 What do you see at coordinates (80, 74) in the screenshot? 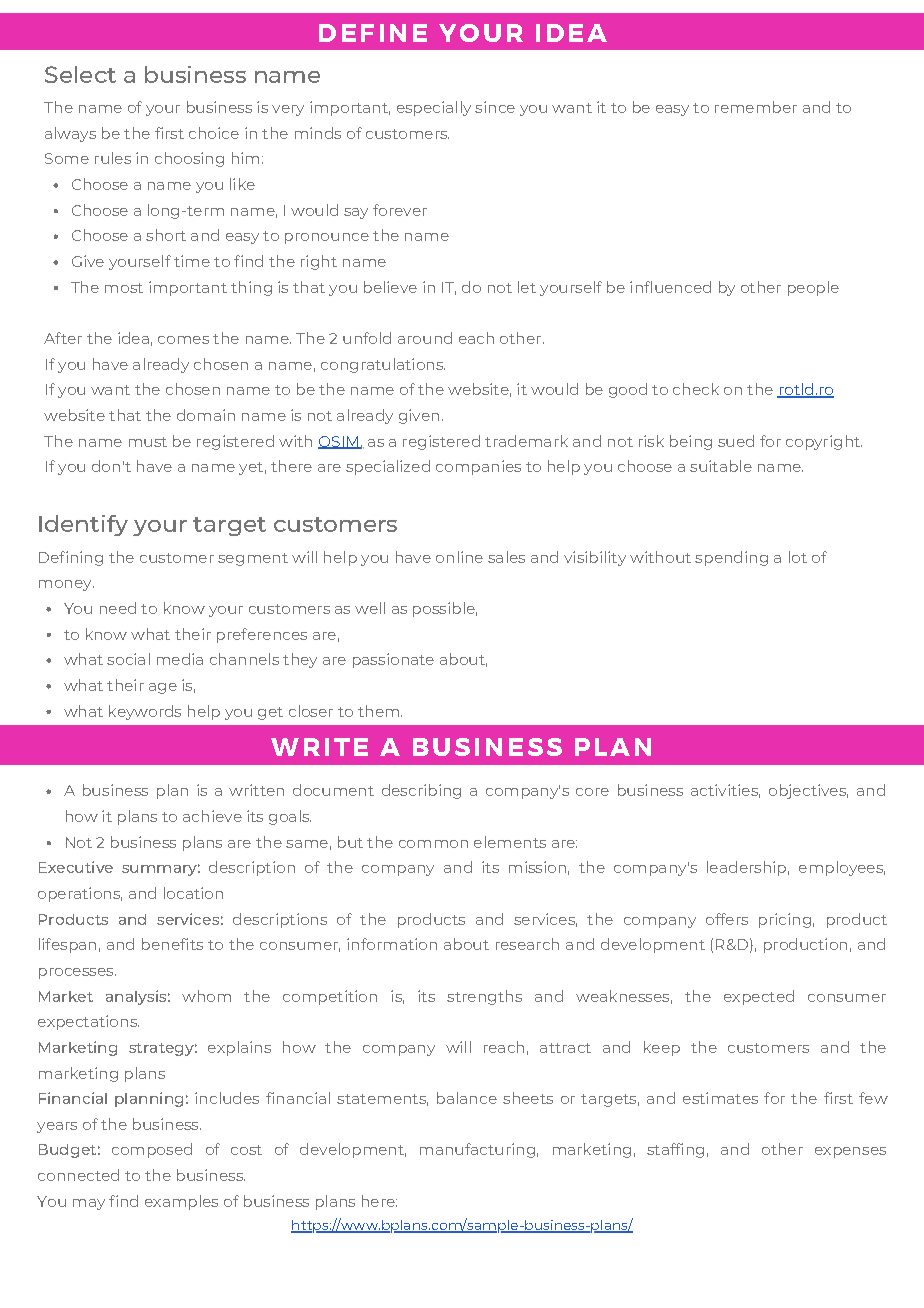
I see `Select` at bounding box center [80, 74].
